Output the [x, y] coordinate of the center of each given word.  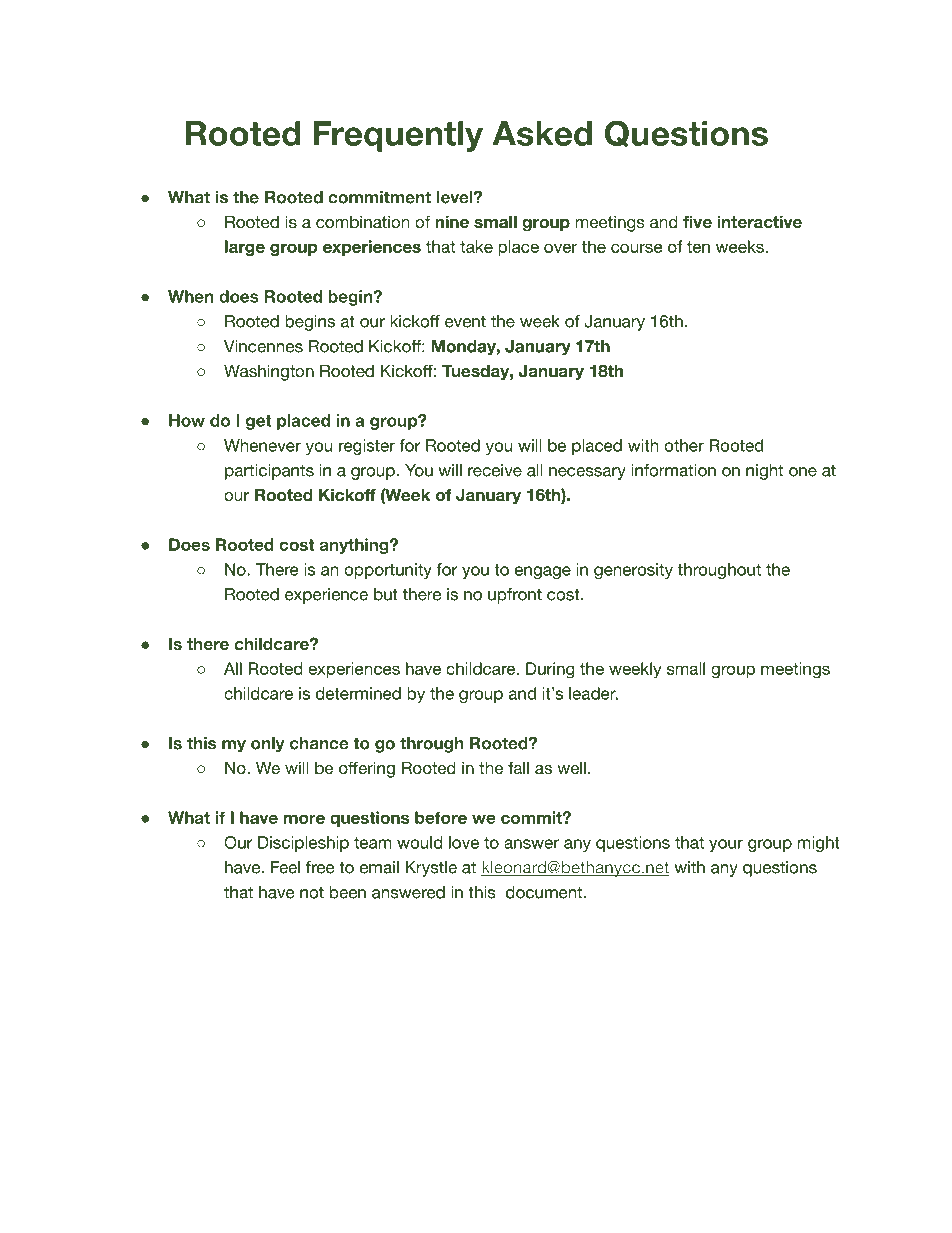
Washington [269, 372]
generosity [633, 571]
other [684, 445]
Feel [285, 867]
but [386, 594]
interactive [759, 222]
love [464, 842]
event [465, 321]
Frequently [398, 136]
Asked [542, 133]
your [726, 845]
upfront [515, 596]
